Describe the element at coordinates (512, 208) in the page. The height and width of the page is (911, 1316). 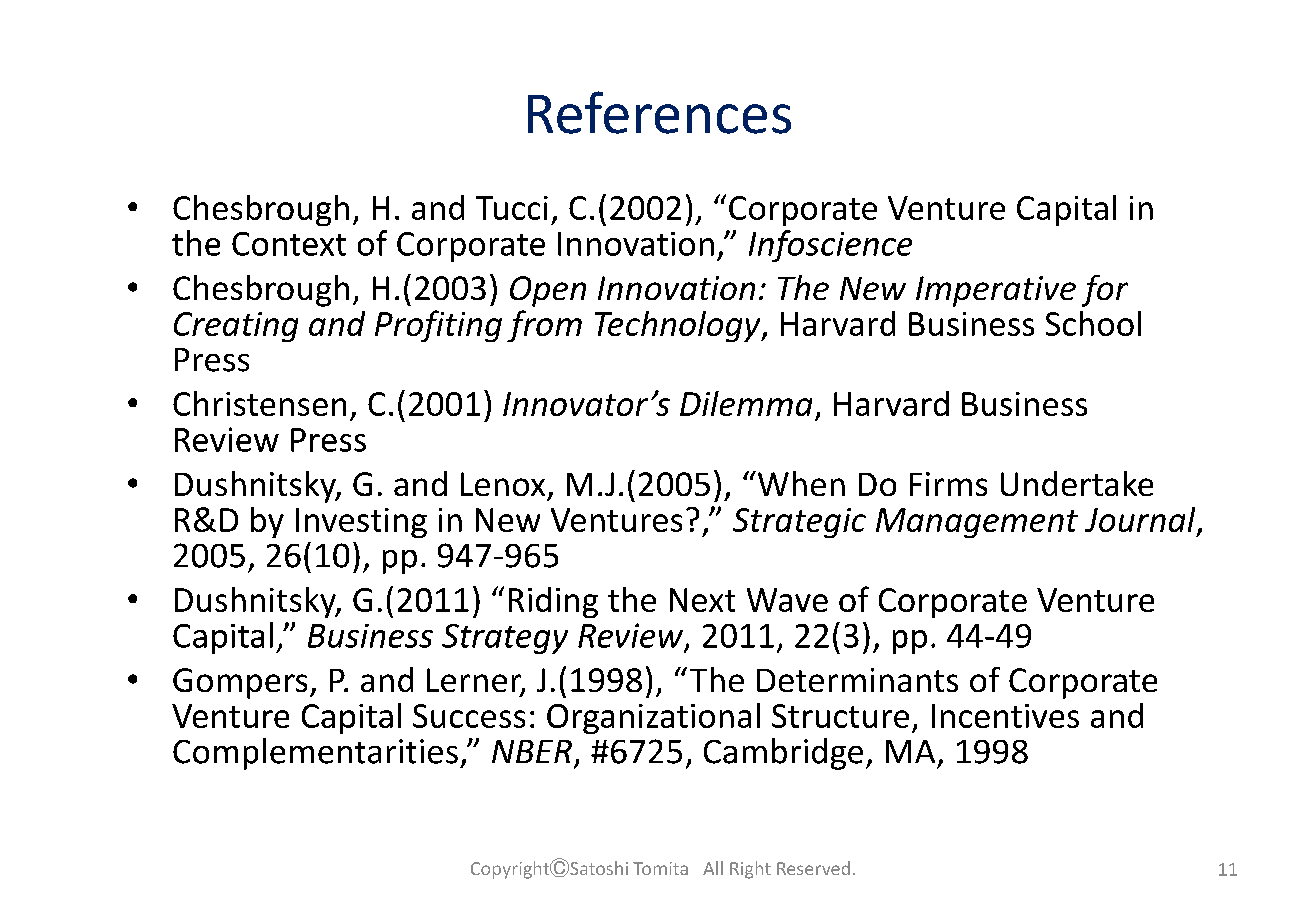
I see `Tucci` at that location.
